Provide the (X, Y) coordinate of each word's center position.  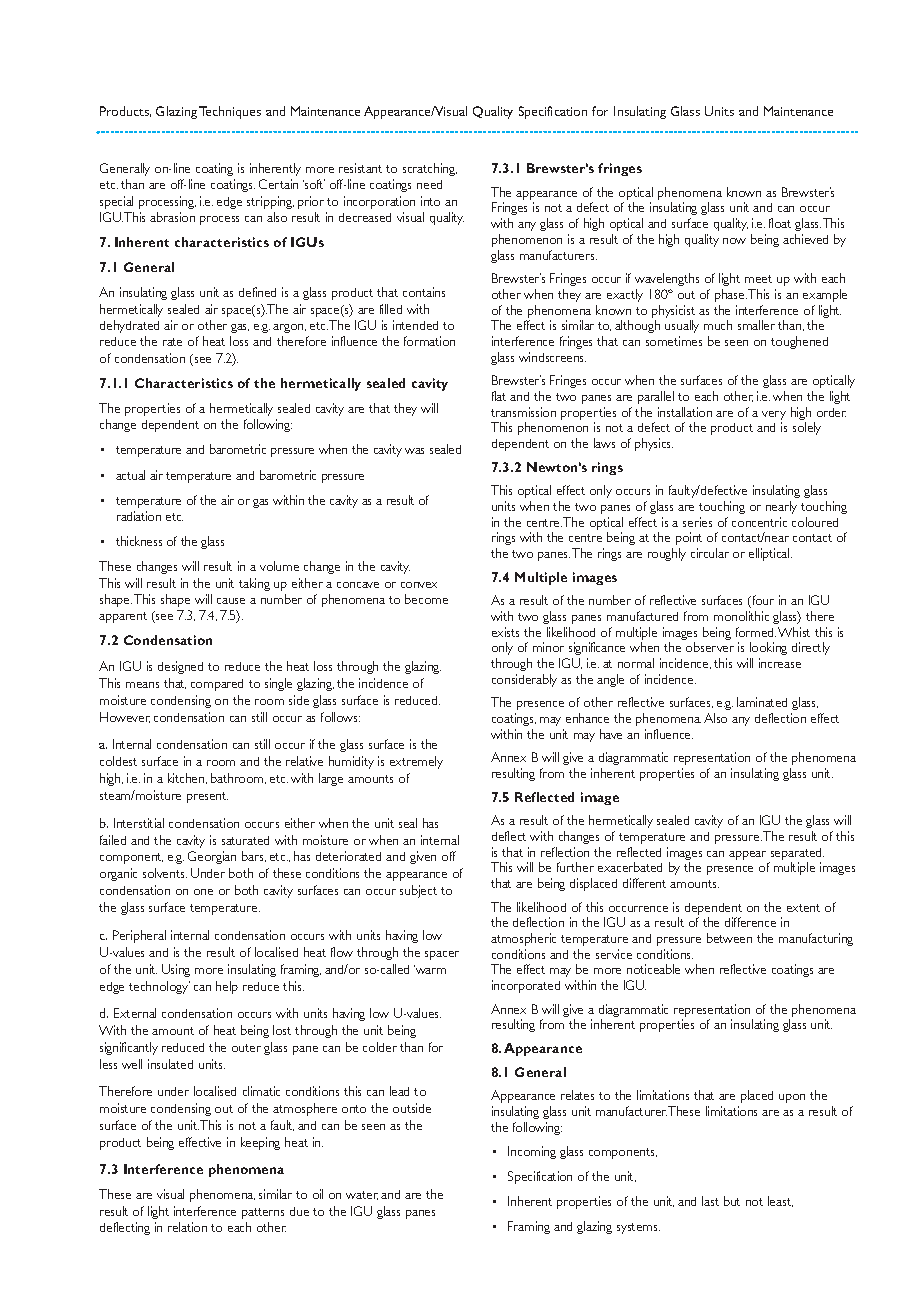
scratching (430, 169)
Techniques (230, 112)
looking (768, 650)
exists (505, 632)
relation (187, 1227)
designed (180, 667)
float (780, 223)
